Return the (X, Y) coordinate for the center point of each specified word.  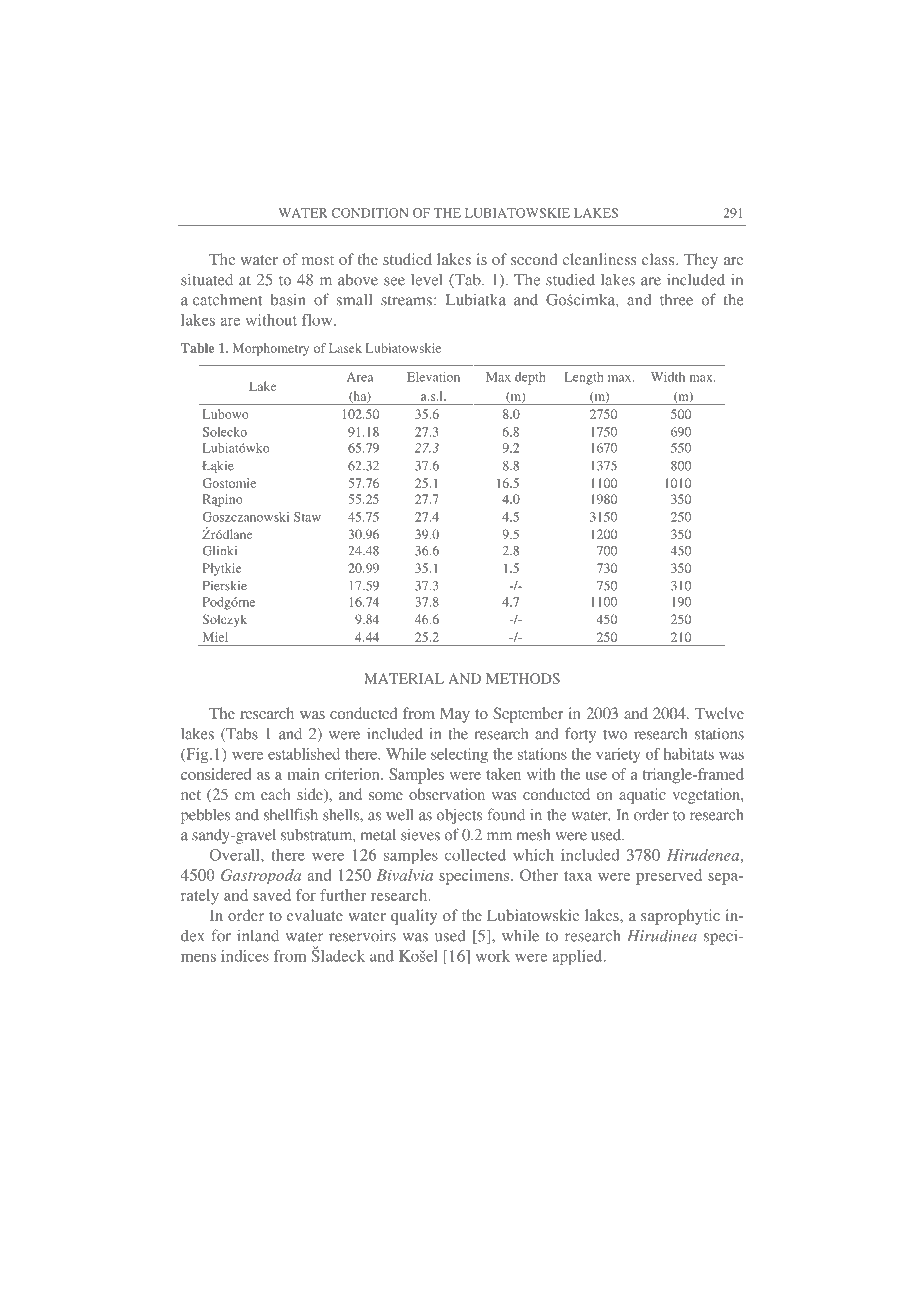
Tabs (241, 734)
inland (258, 936)
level (427, 279)
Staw (307, 517)
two (615, 735)
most (318, 260)
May (455, 715)
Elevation (433, 377)
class (659, 259)
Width (668, 377)
